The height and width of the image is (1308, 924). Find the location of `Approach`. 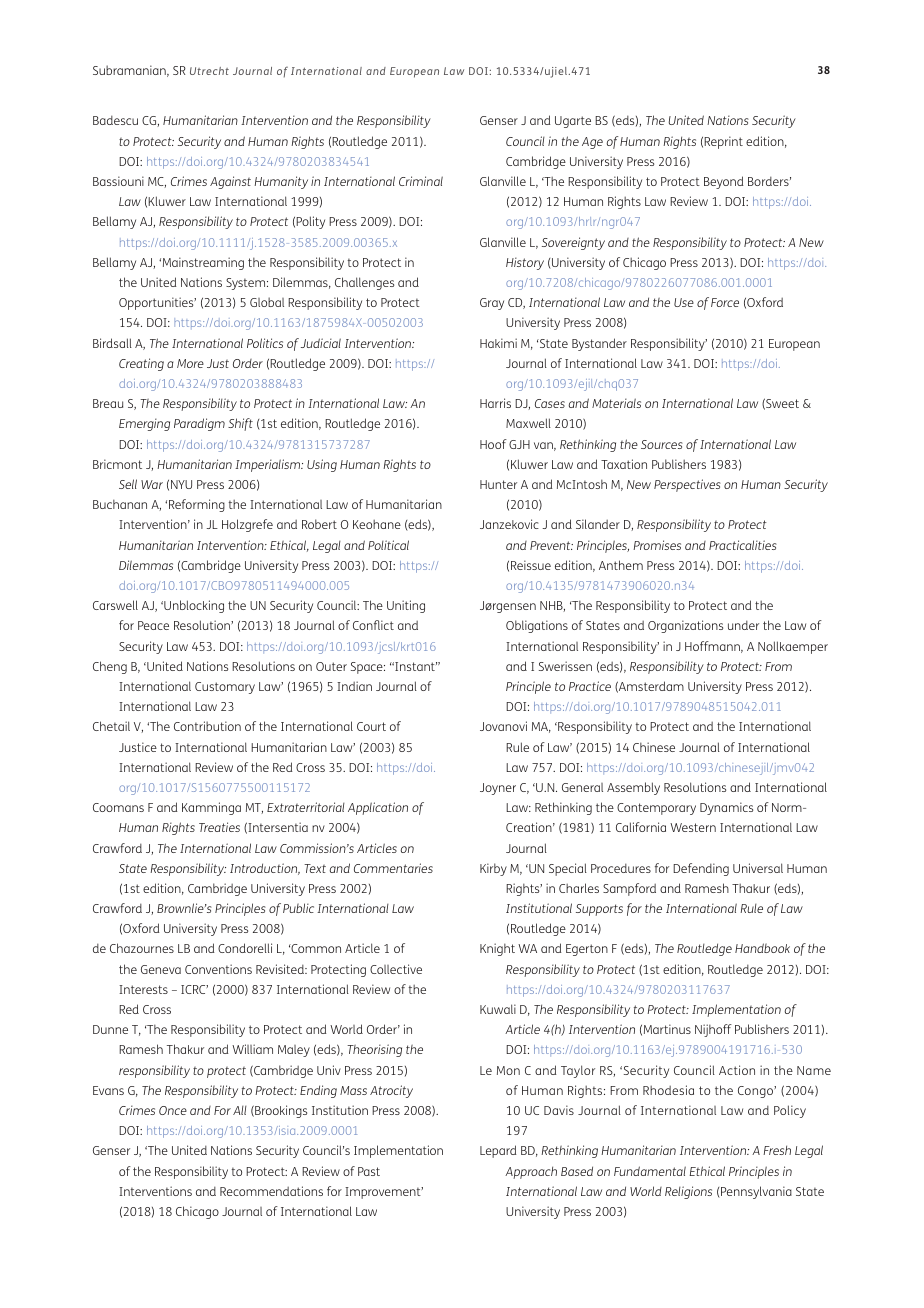

Approach is located at coordinates (531, 1172).
